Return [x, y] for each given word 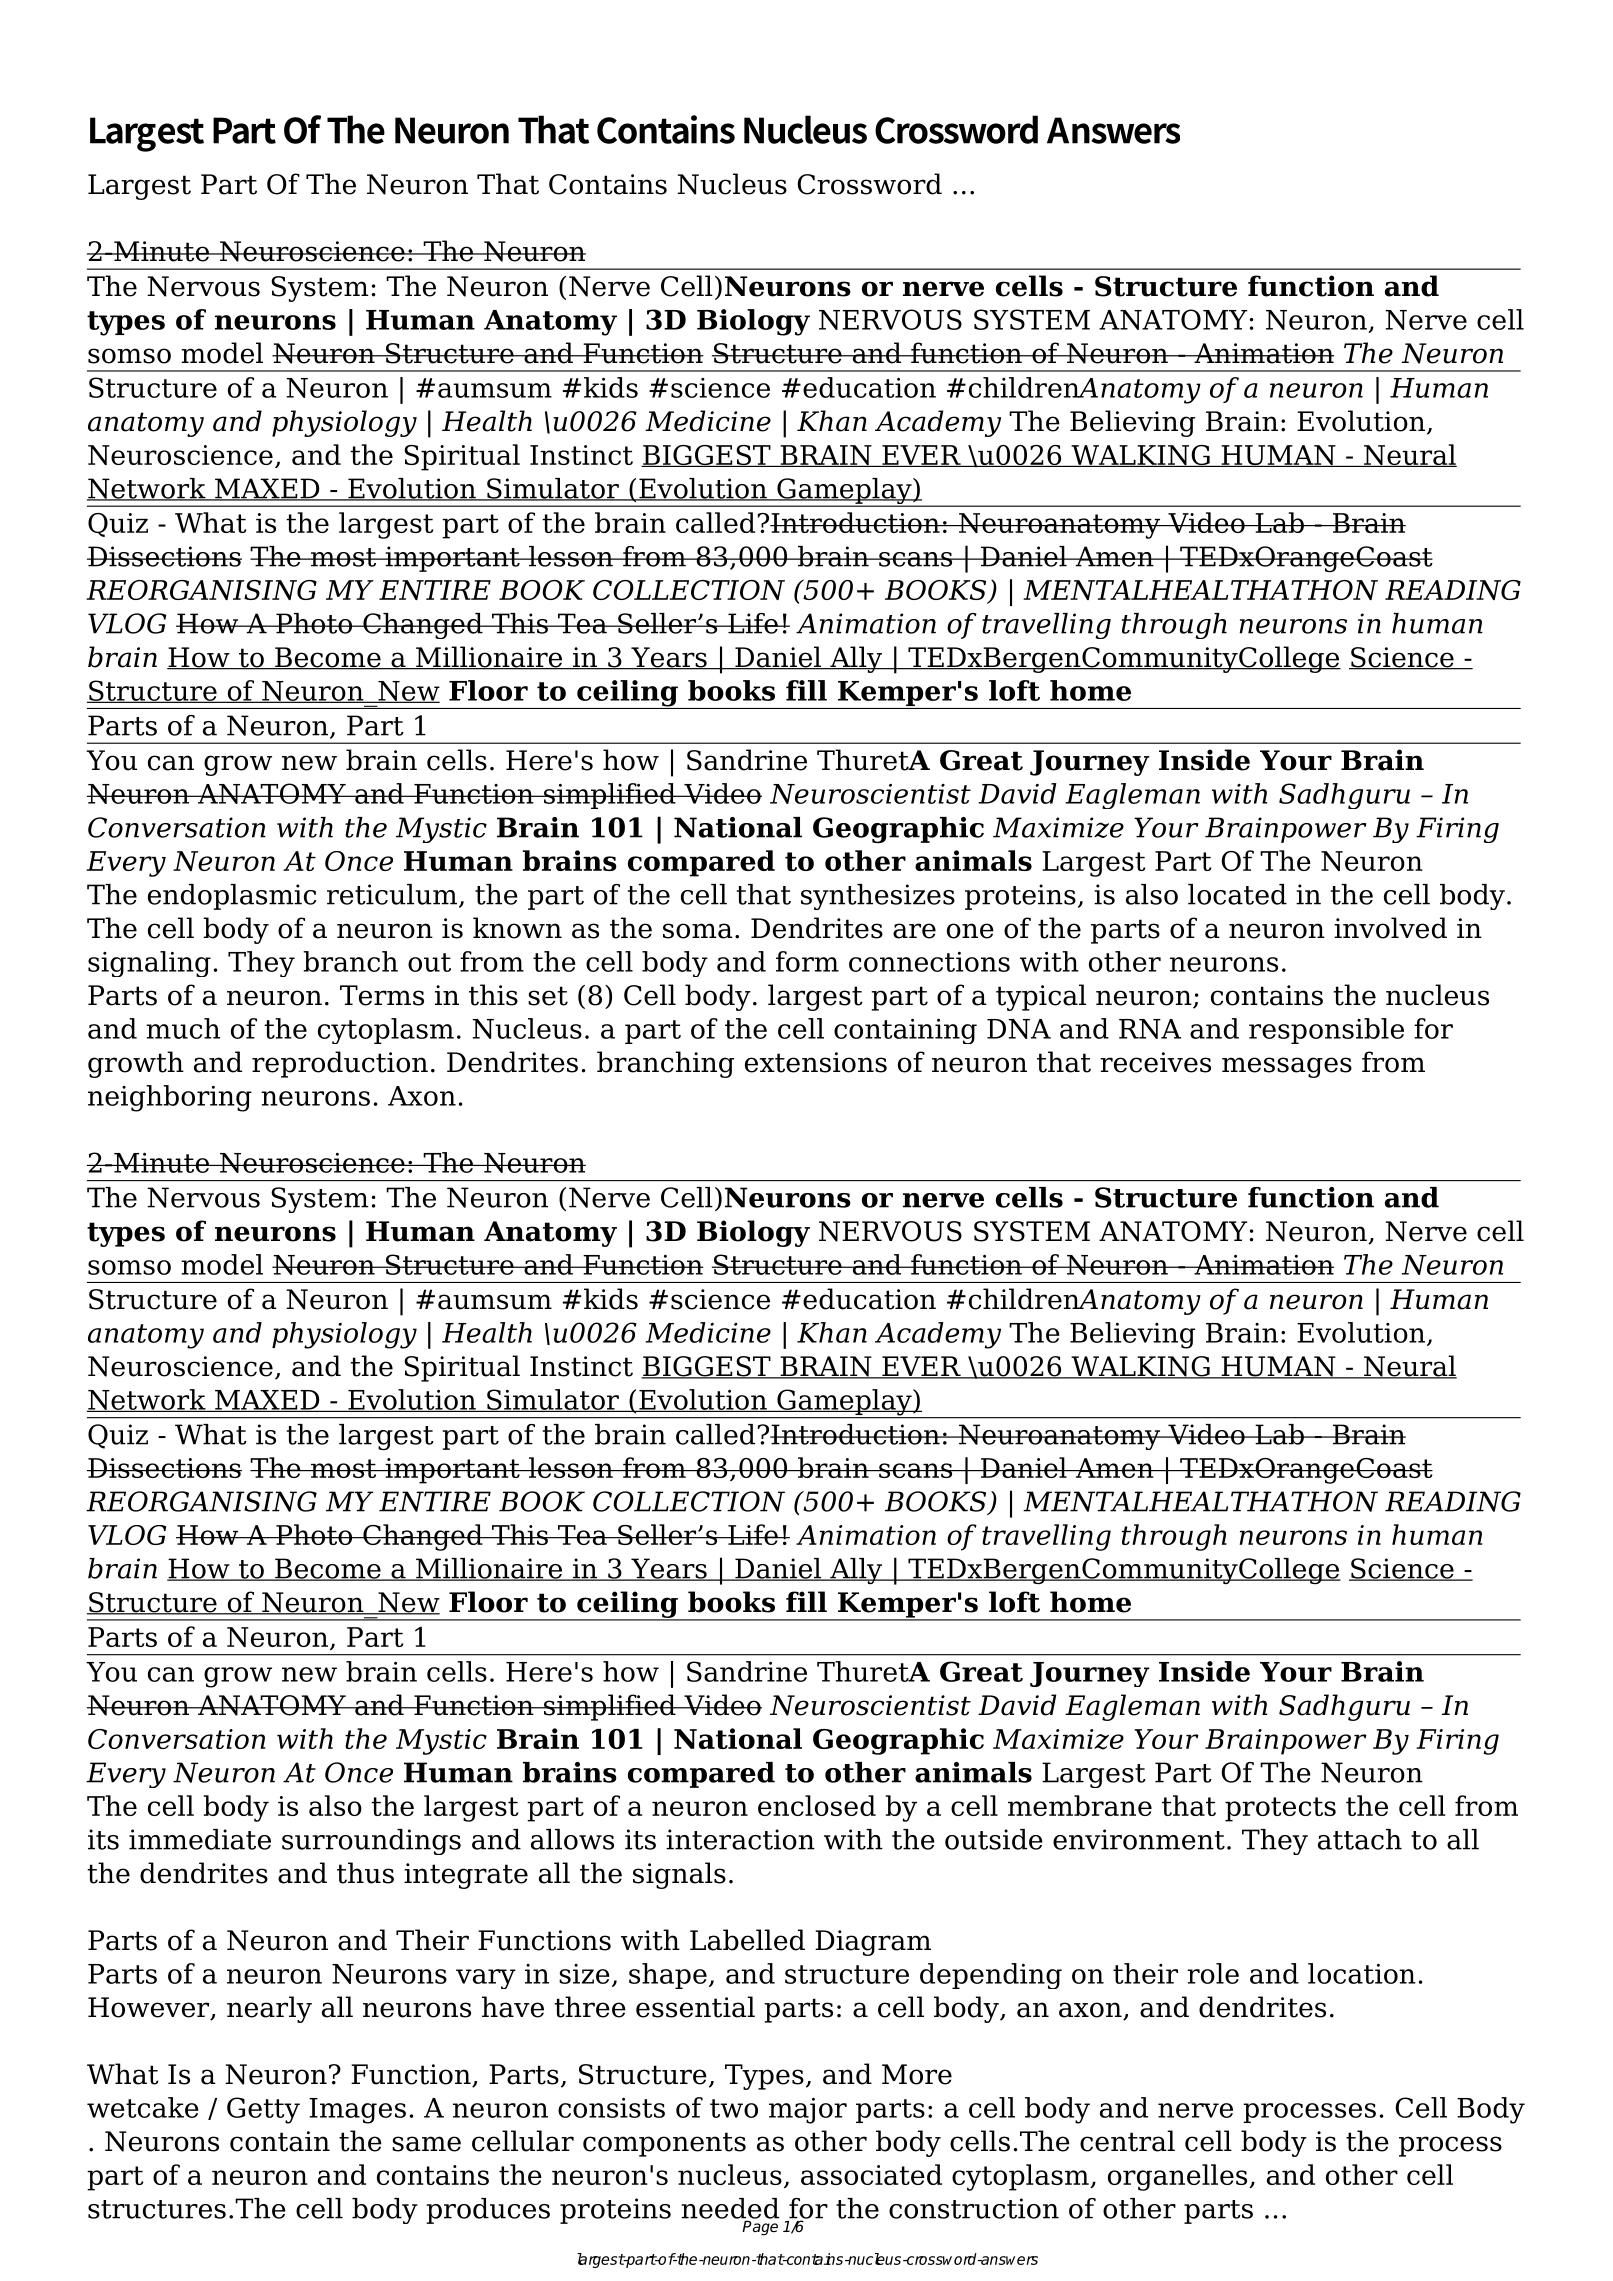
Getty [263, 2110]
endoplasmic [232, 897]
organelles [1179, 2177]
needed [730, 2208]
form [807, 961]
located [1237, 894]
